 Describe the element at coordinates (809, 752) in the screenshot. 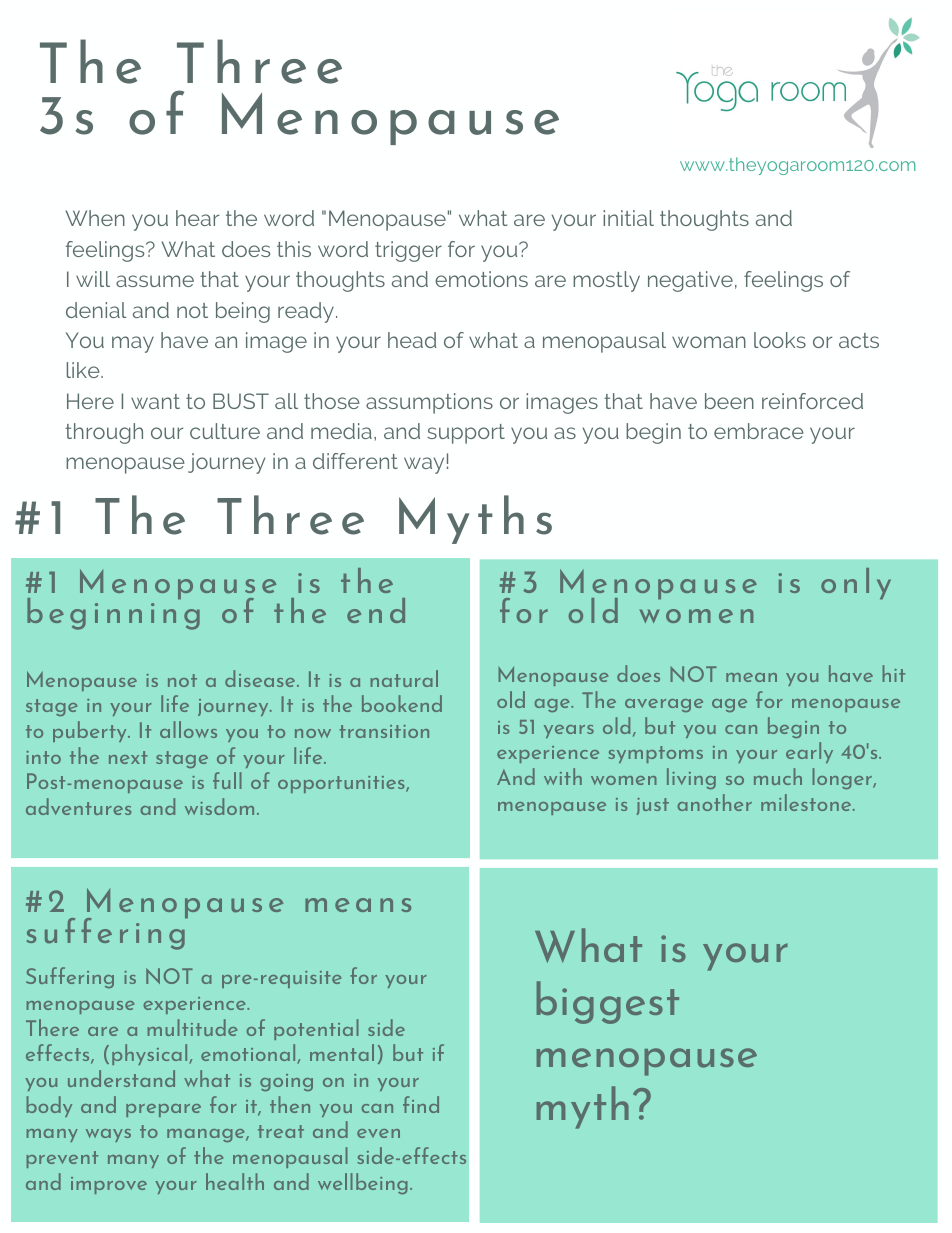

I see `early` at that location.
